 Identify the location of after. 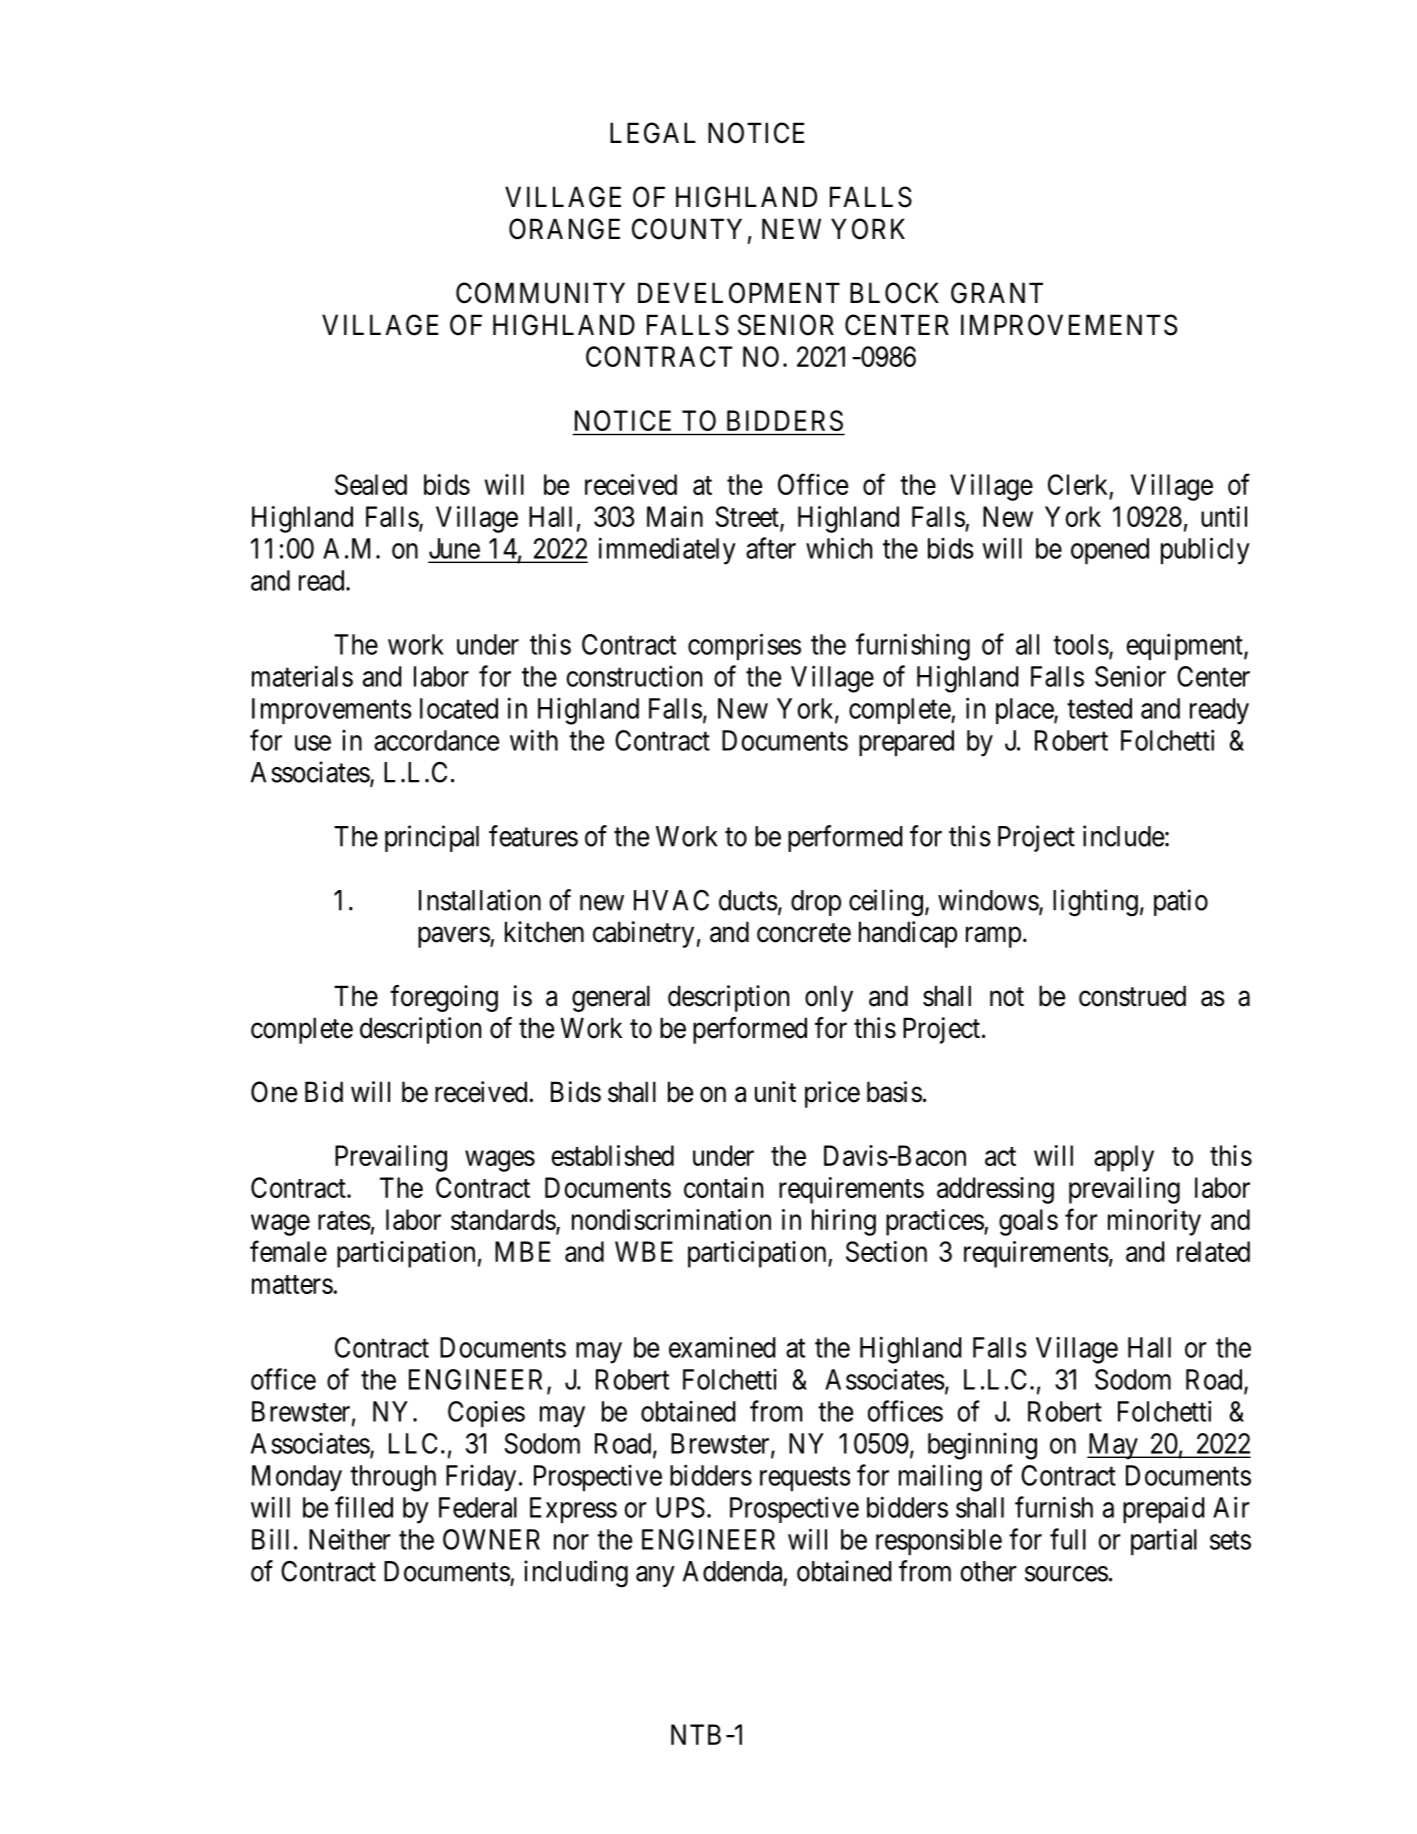
(771, 548).
